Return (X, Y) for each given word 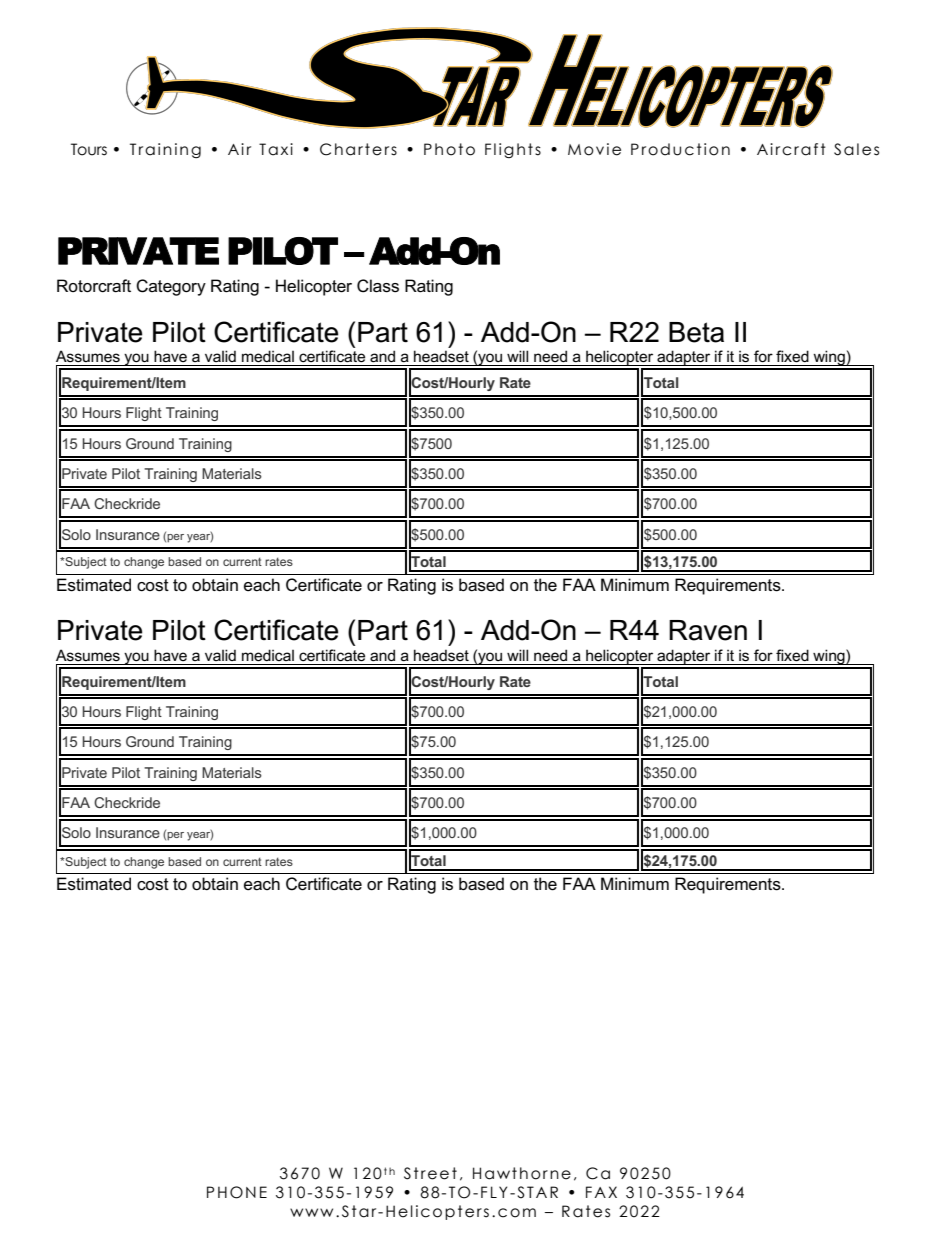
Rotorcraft (94, 286)
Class (378, 286)
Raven (708, 630)
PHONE (237, 1192)
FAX (601, 1192)
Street (430, 1173)
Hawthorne (522, 1173)
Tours (89, 149)
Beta (696, 332)
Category (171, 287)
